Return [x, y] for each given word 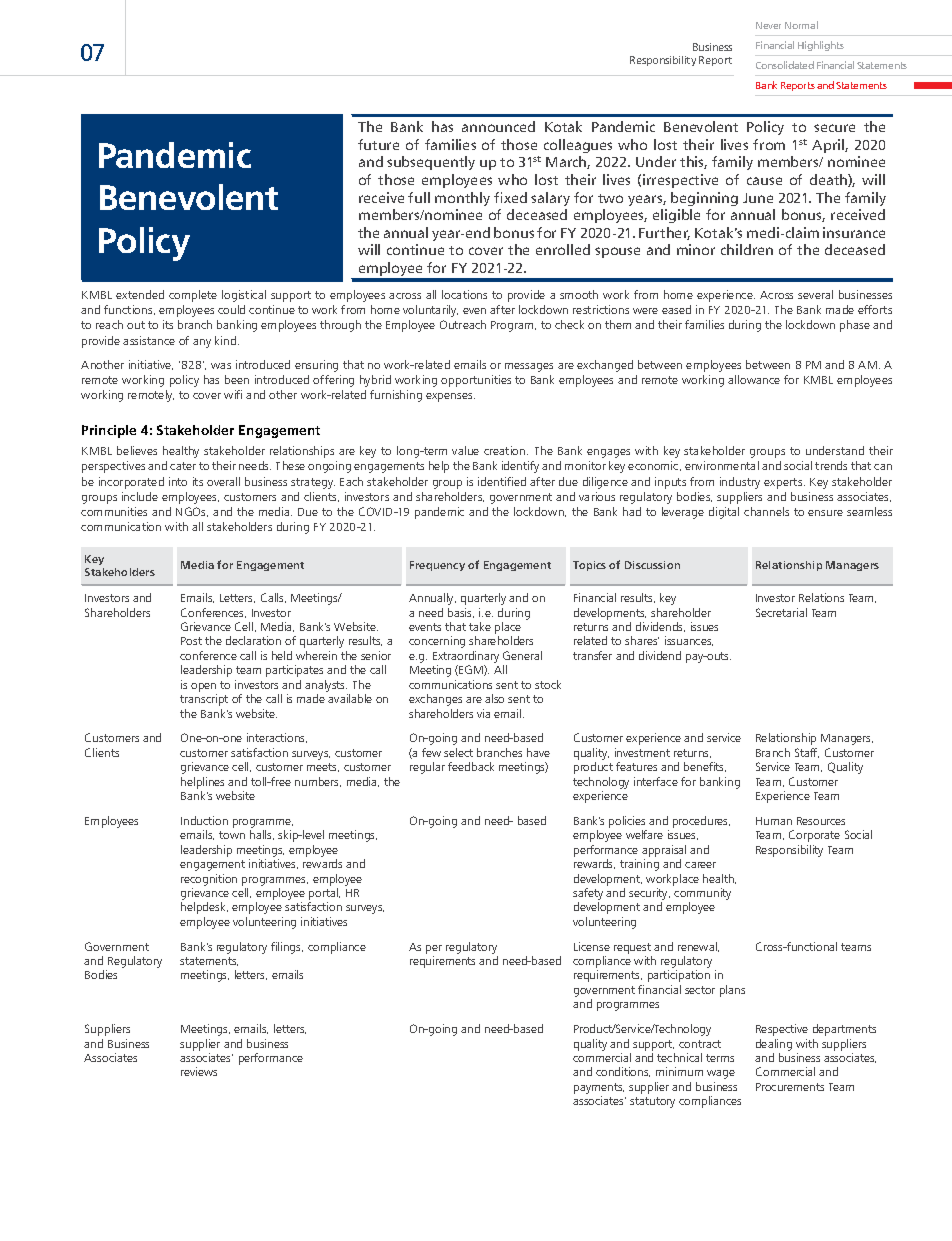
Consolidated [785, 65]
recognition [209, 880]
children [747, 249]
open [203, 687]
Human [774, 821]
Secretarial [781, 612]
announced [498, 126]
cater [183, 466]
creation [506, 450]
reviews [199, 1071]
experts [784, 483]
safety [588, 895]
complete [193, 296]
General [522, 655]
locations [464, 294]
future [378, 144]
